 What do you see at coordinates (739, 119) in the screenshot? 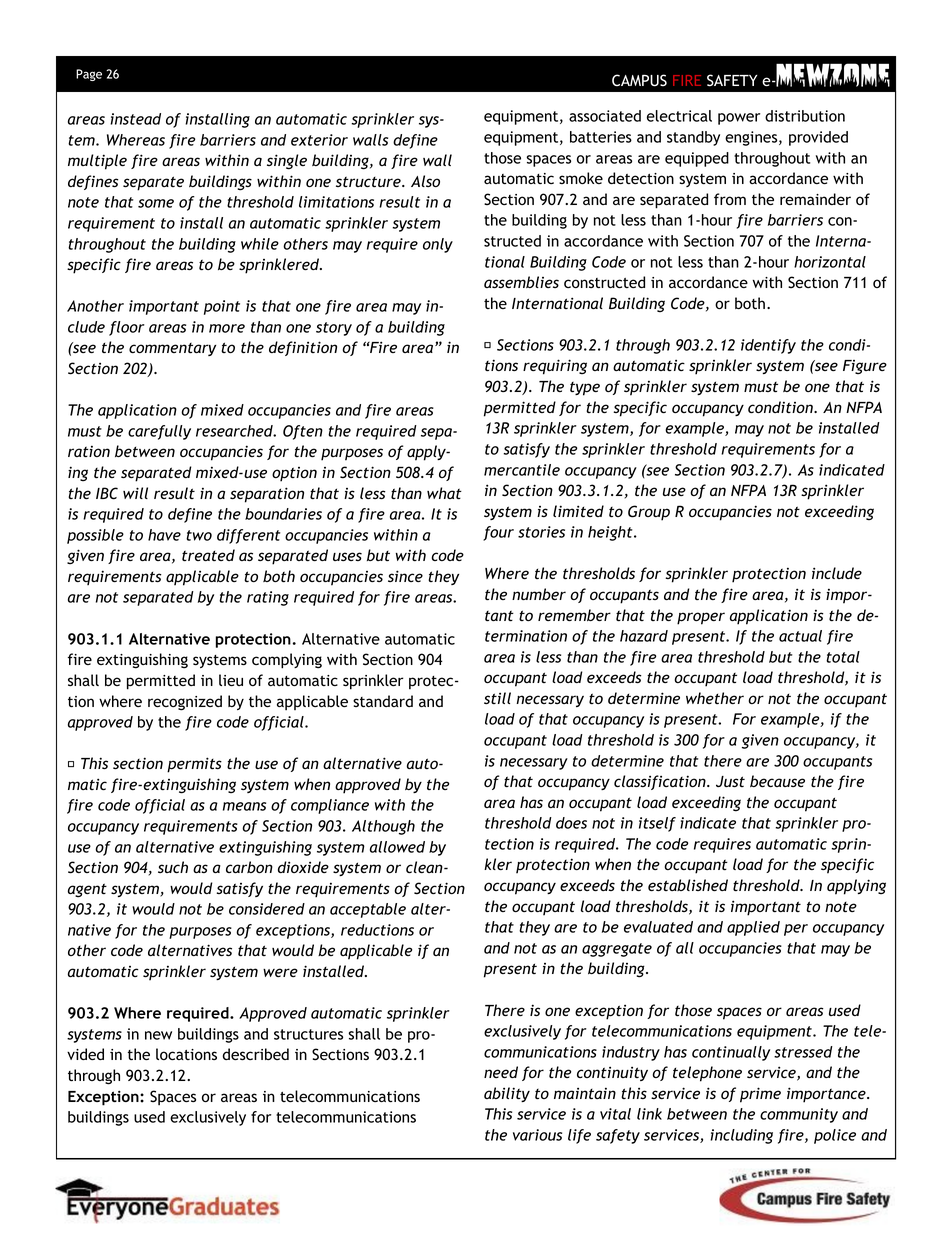
I see `power` at bounding box center [739, 119].
